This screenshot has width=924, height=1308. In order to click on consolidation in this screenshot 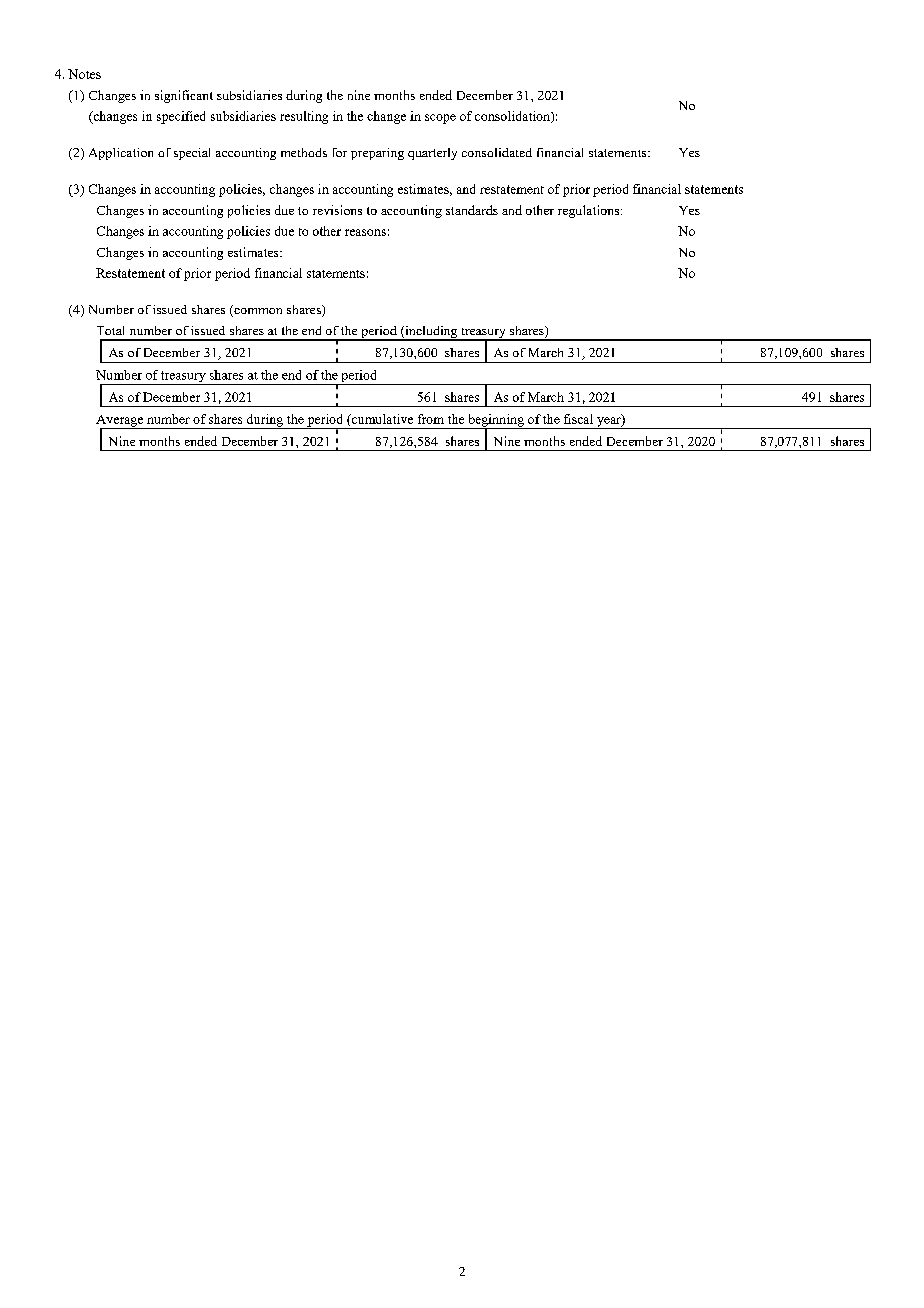, I will do `click(513, 117)`.
